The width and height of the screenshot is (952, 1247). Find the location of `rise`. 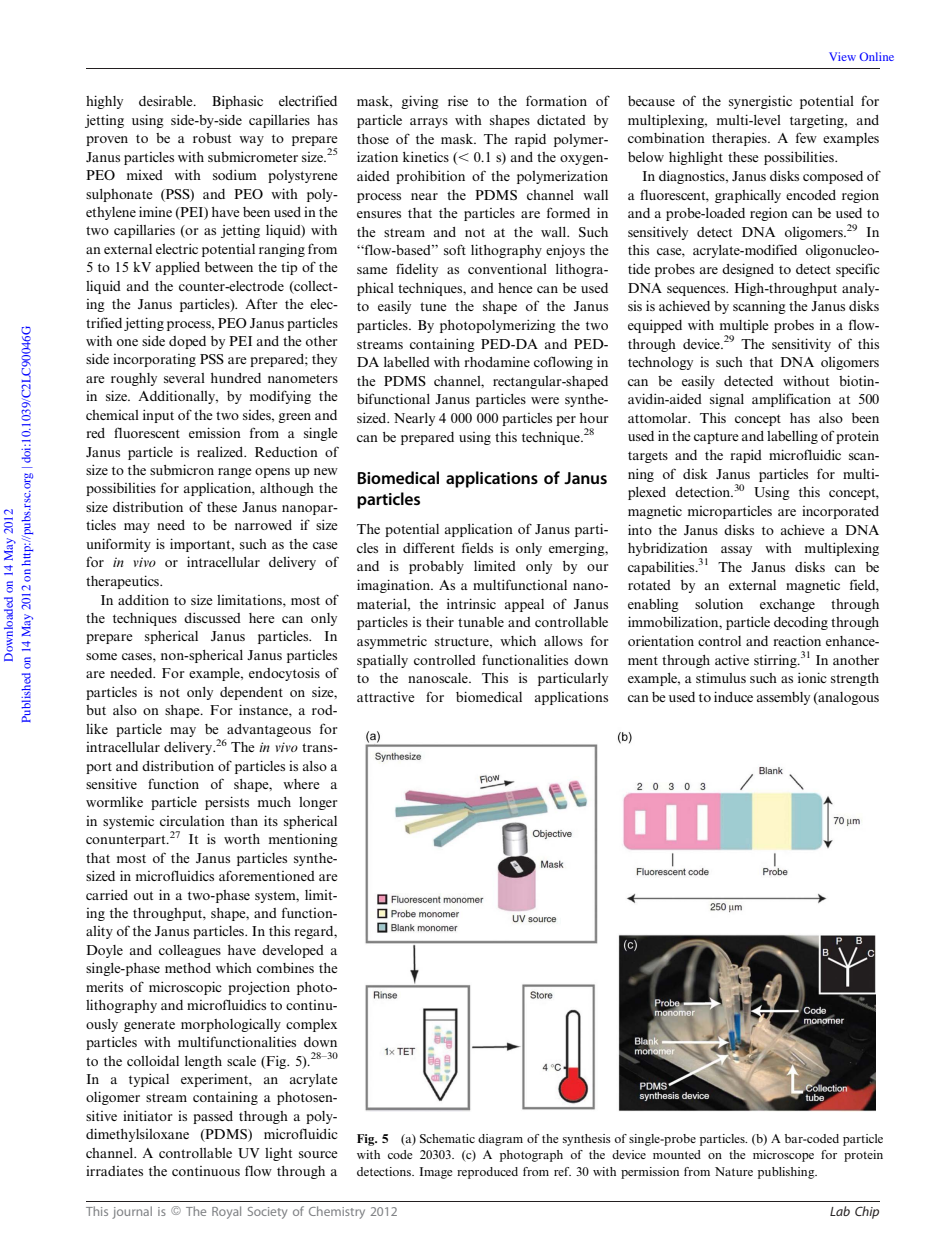

rise is located at coordinates (458, 100).
